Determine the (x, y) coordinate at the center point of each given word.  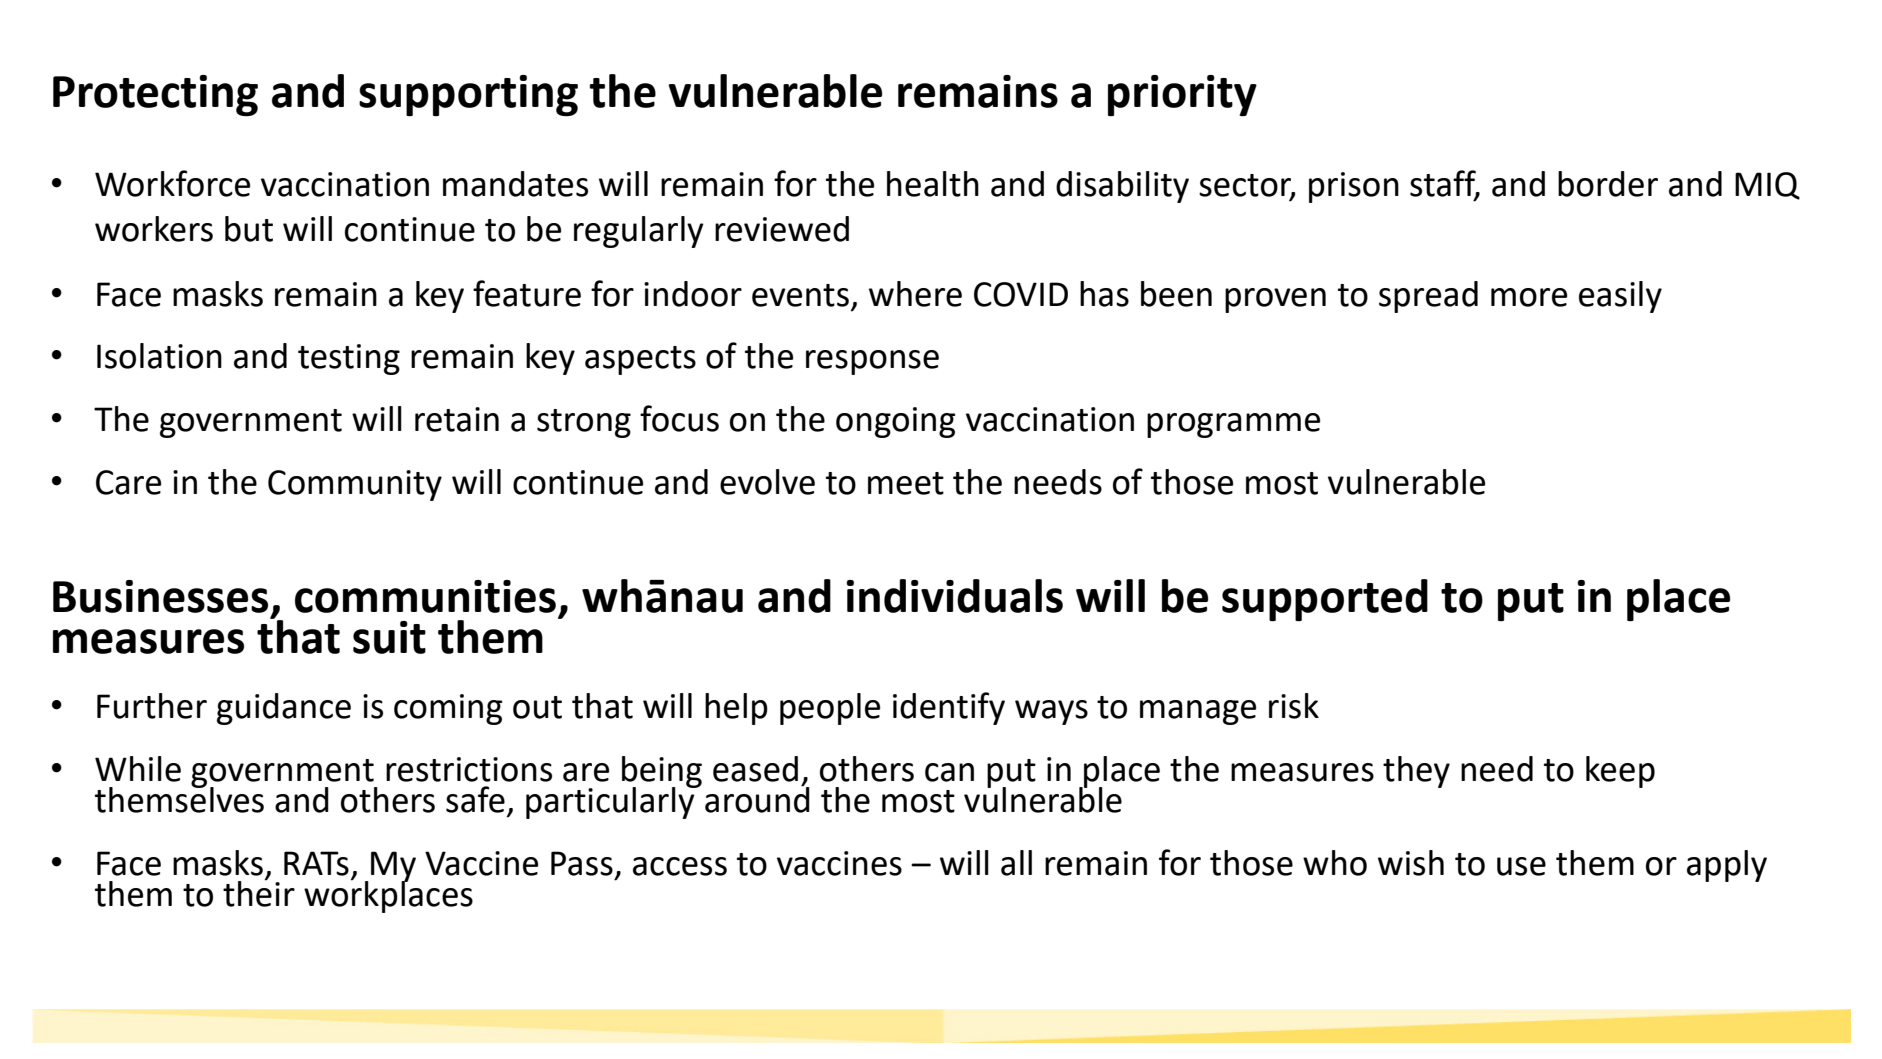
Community (355, 485)
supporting (468, 95)
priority (1182, 96)
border (1608, 184)
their (259, 892)
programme (1233, 425)
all (1016, 863)
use (1521, 866)
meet (906, 483)
